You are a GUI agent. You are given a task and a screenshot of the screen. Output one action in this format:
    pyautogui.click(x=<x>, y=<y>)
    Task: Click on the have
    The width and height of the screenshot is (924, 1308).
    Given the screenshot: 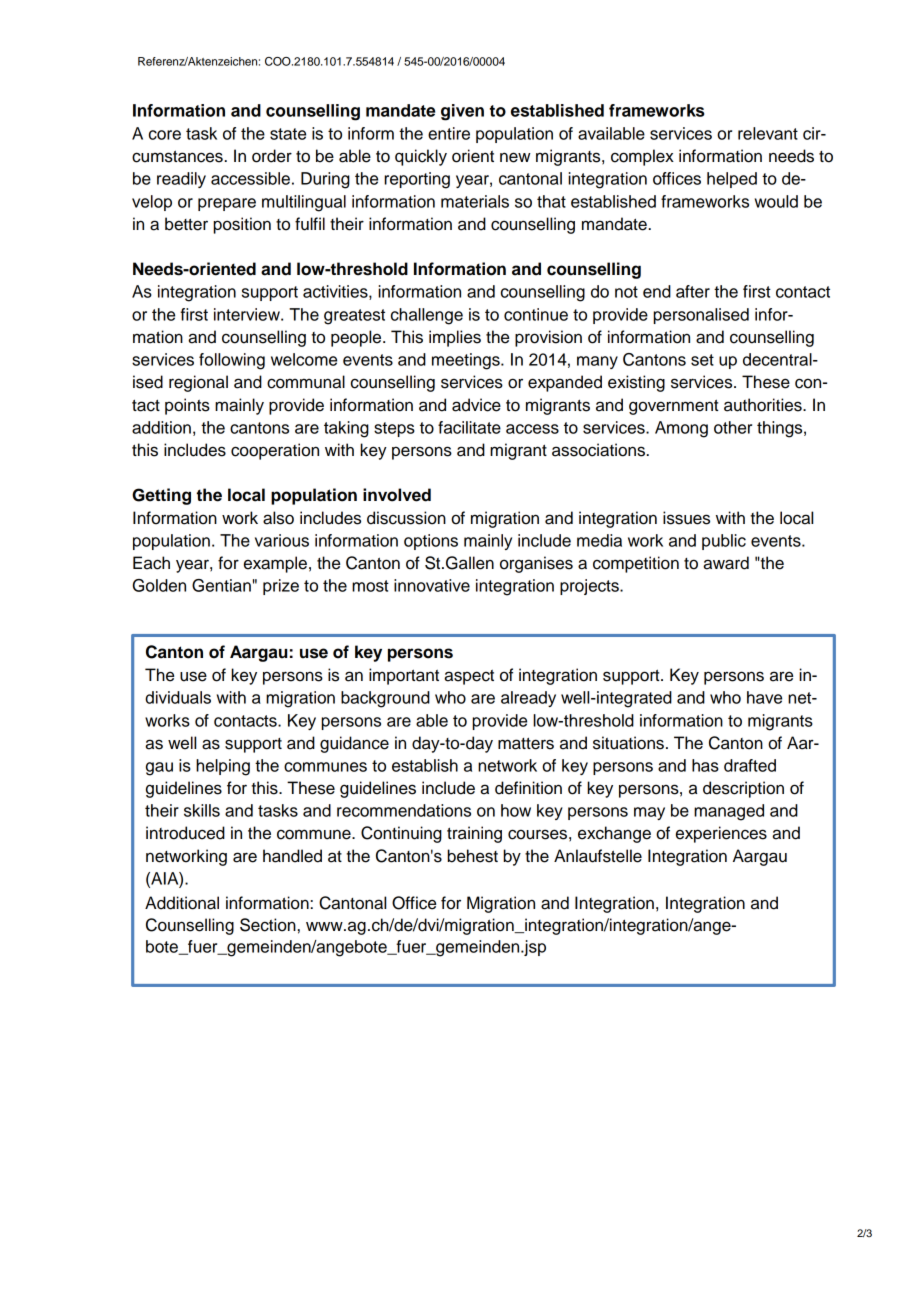 What is the action you would take?
    pyautogui.click(x=764, y=697)
